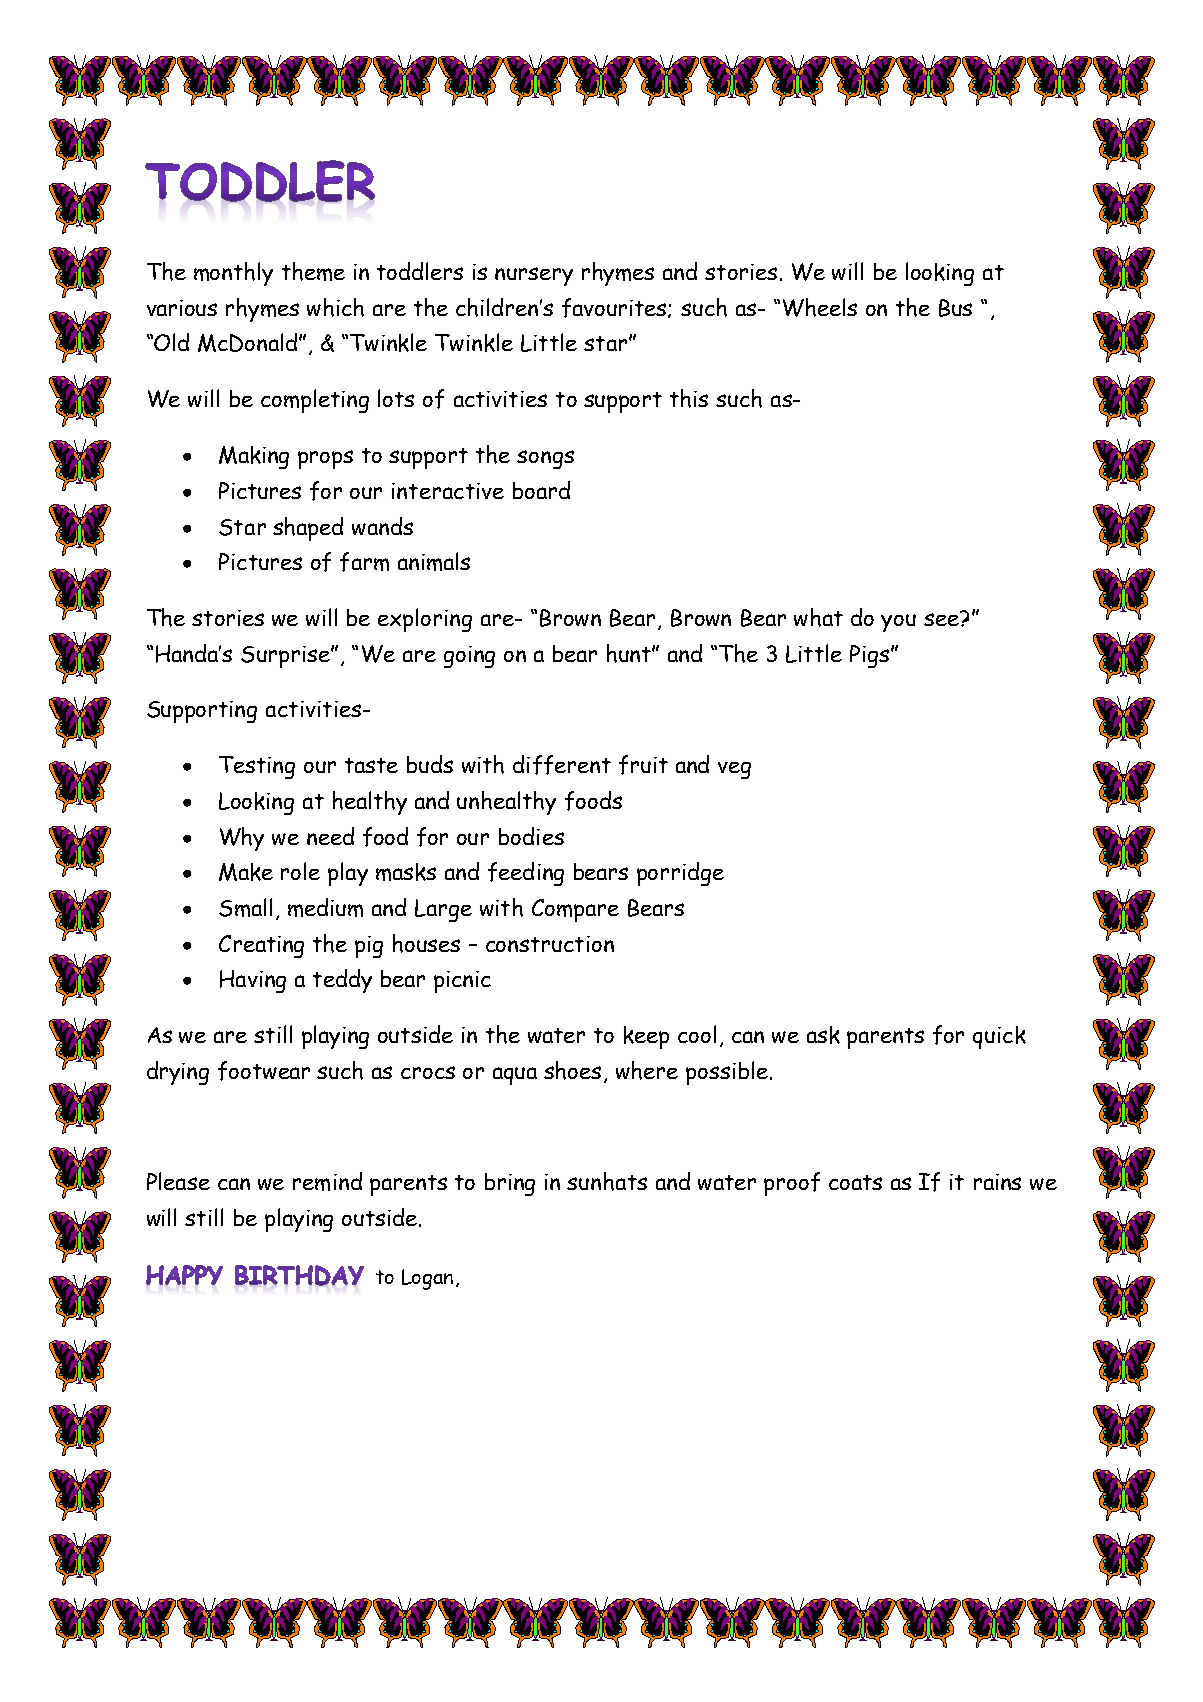 The width and height of the screenshot is (1203, 1702). What do you see at coordinates (534, 276) in the screenshot?
I see `nursery` at bounding box center [534, 276].
